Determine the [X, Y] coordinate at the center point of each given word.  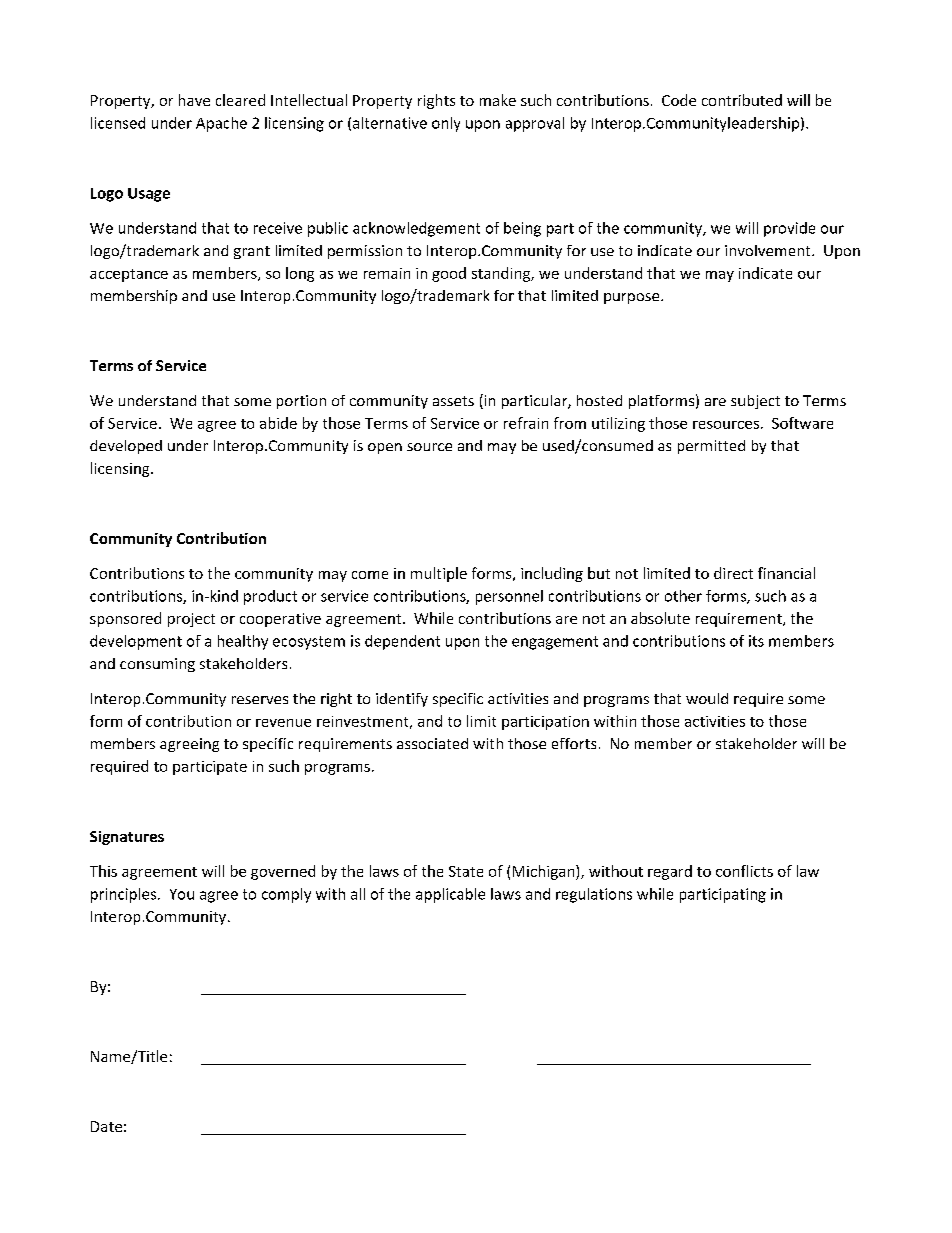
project [191, 620]
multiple [439, 574]
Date [106, 1126]
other [683, 596]
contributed [742, 100]
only [446, 124]
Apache [221, 124]
